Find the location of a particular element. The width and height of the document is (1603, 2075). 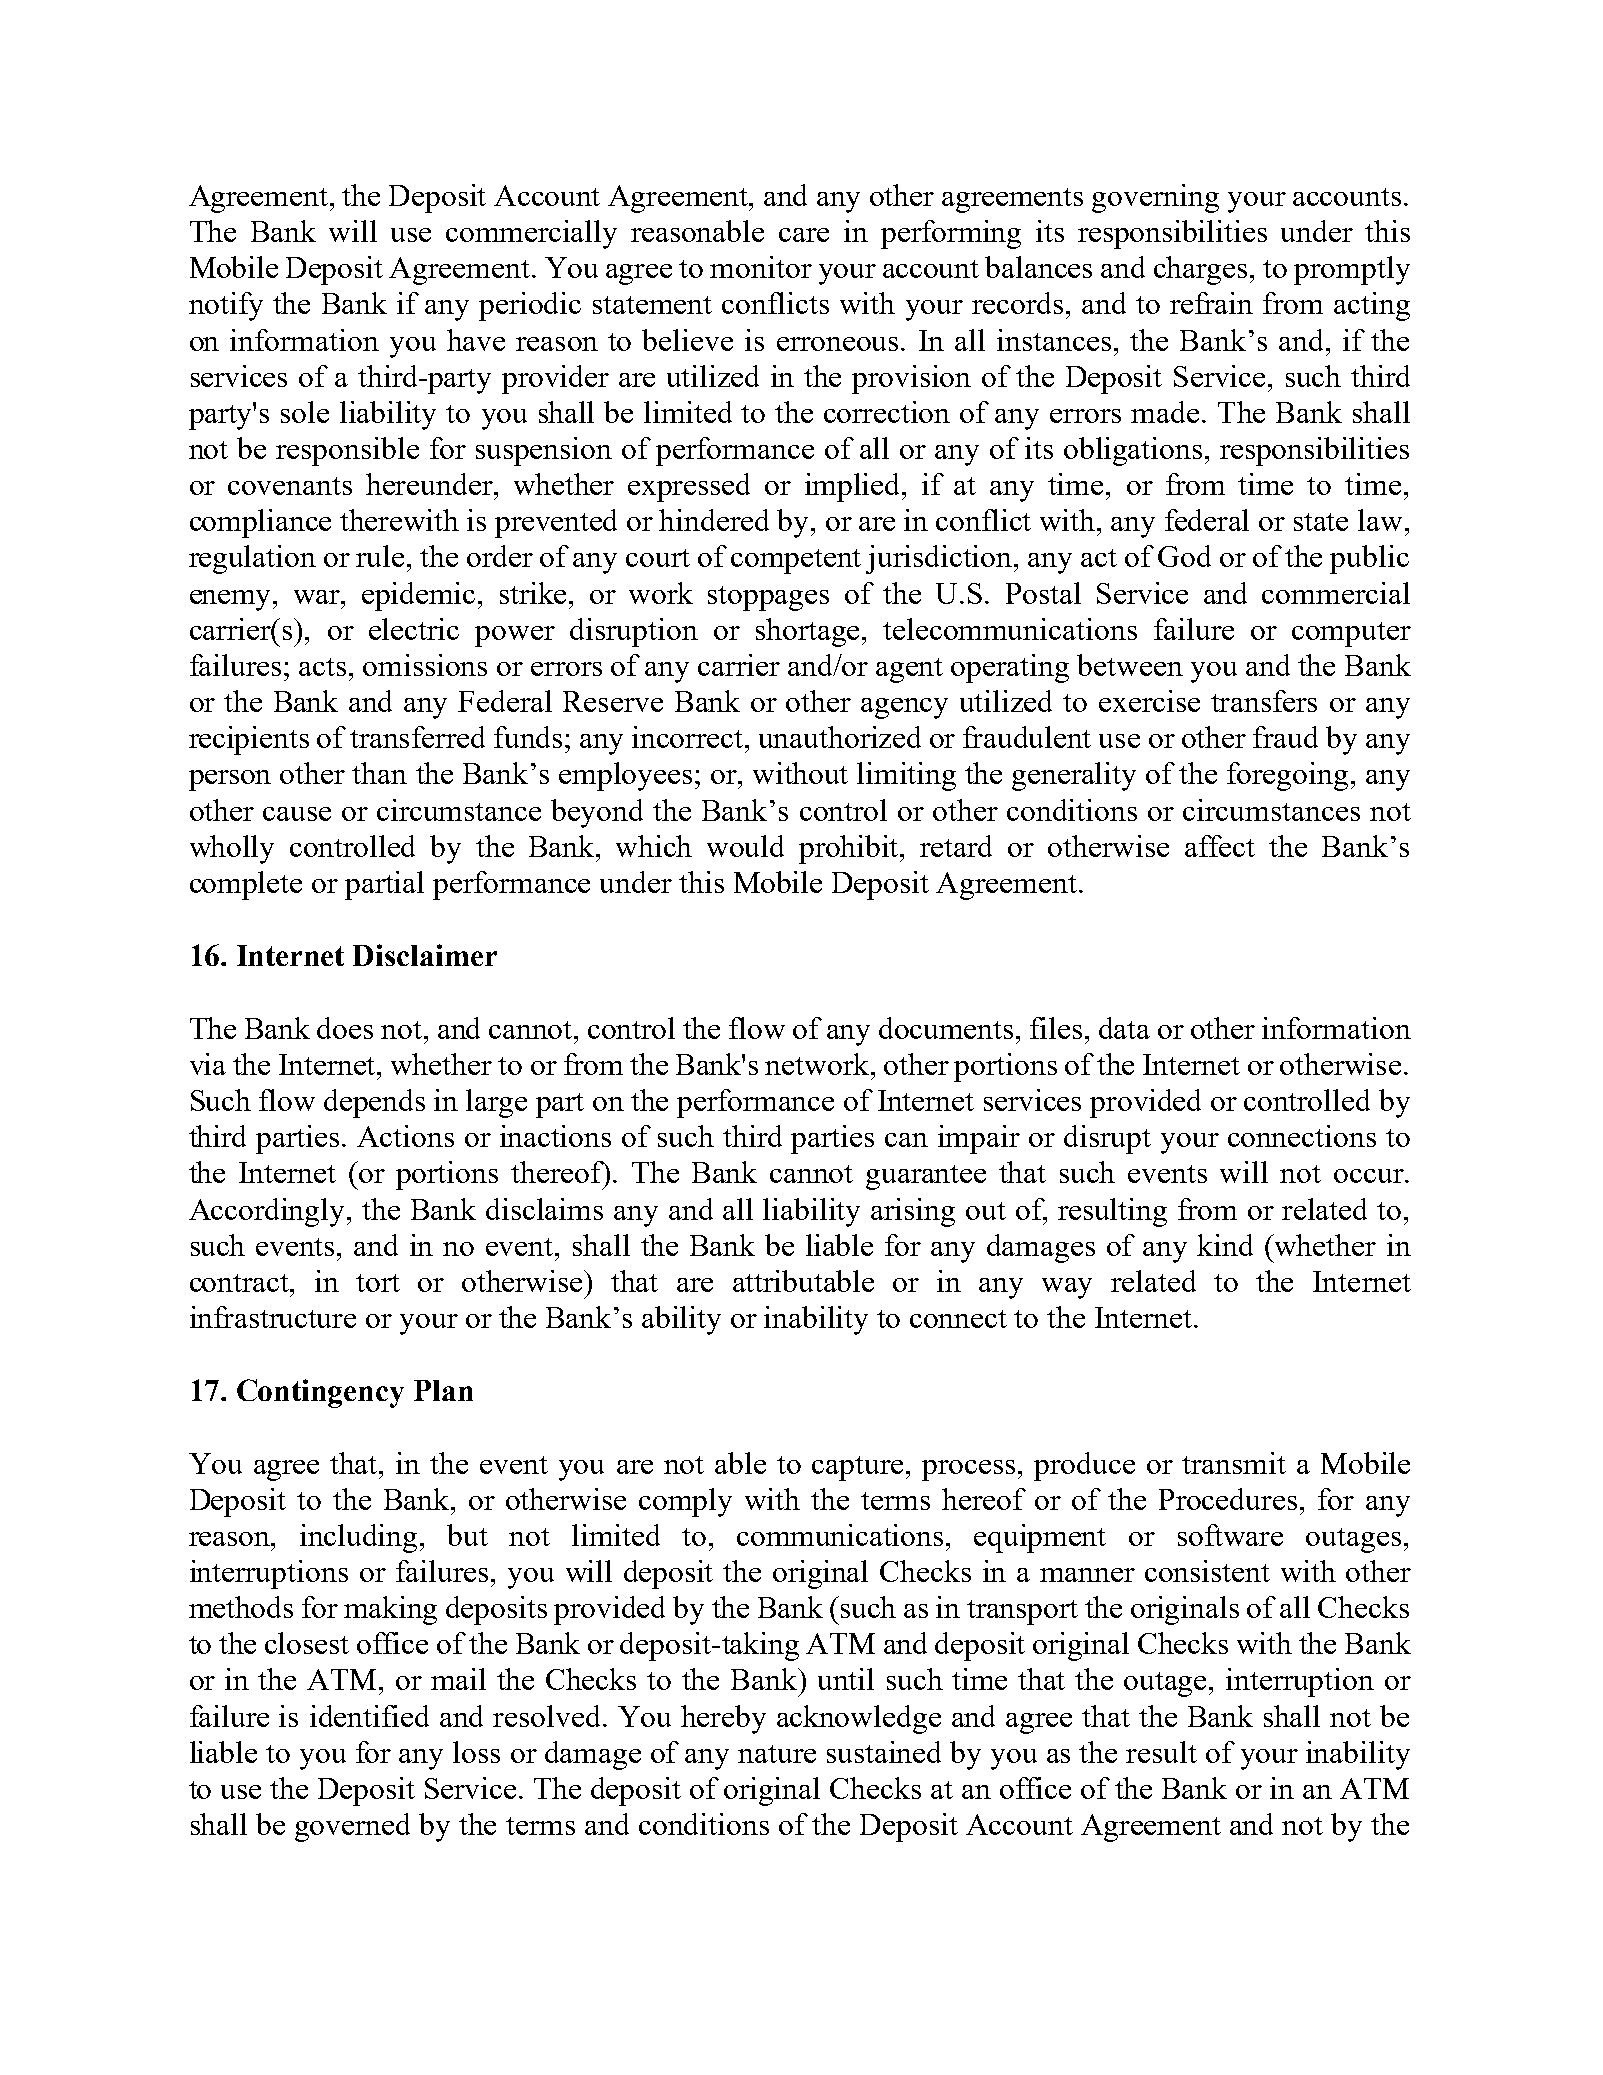

transmit is located at coordinates (1234, 1463).
